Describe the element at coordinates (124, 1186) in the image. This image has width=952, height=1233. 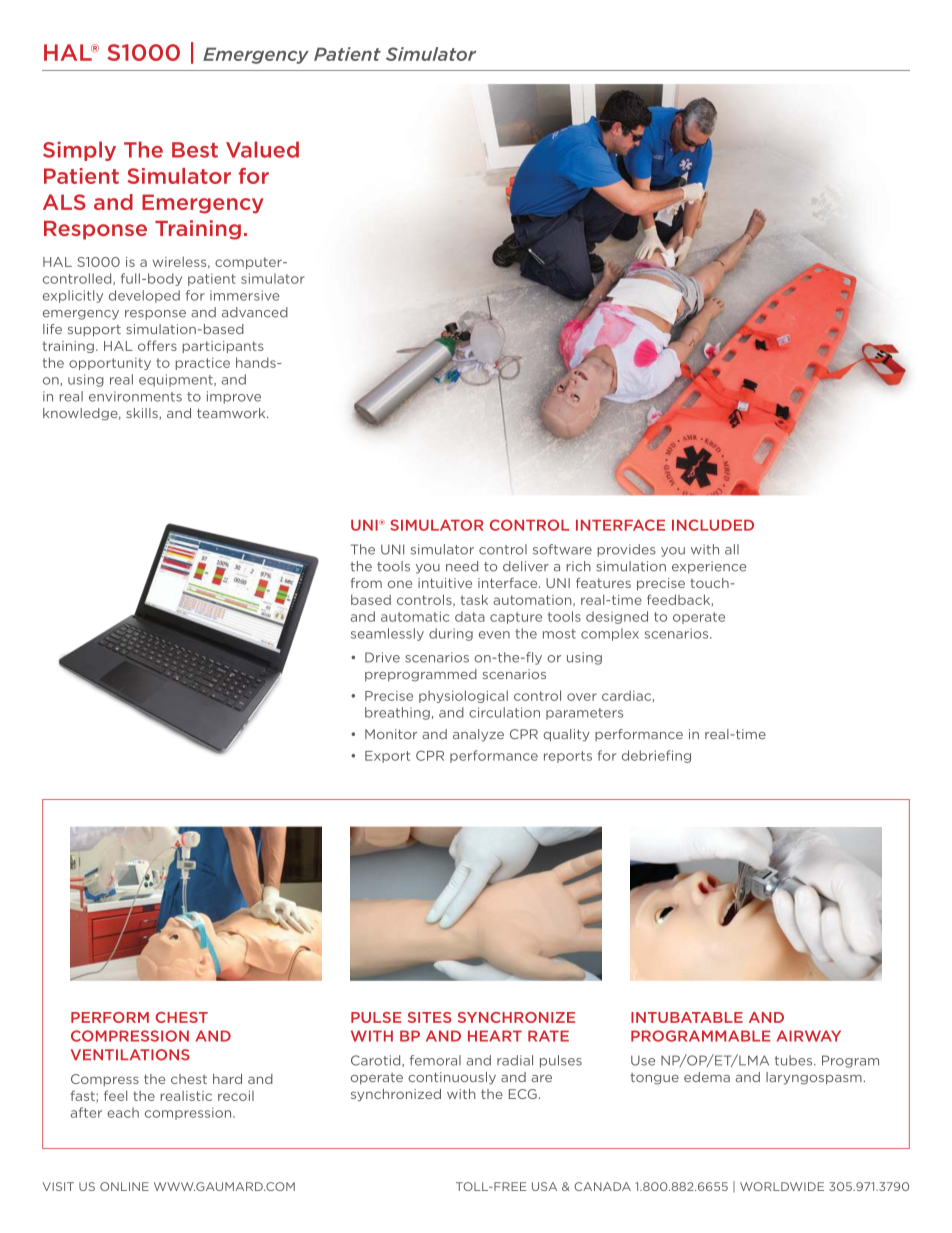
I see `ONLINE` at that location.
